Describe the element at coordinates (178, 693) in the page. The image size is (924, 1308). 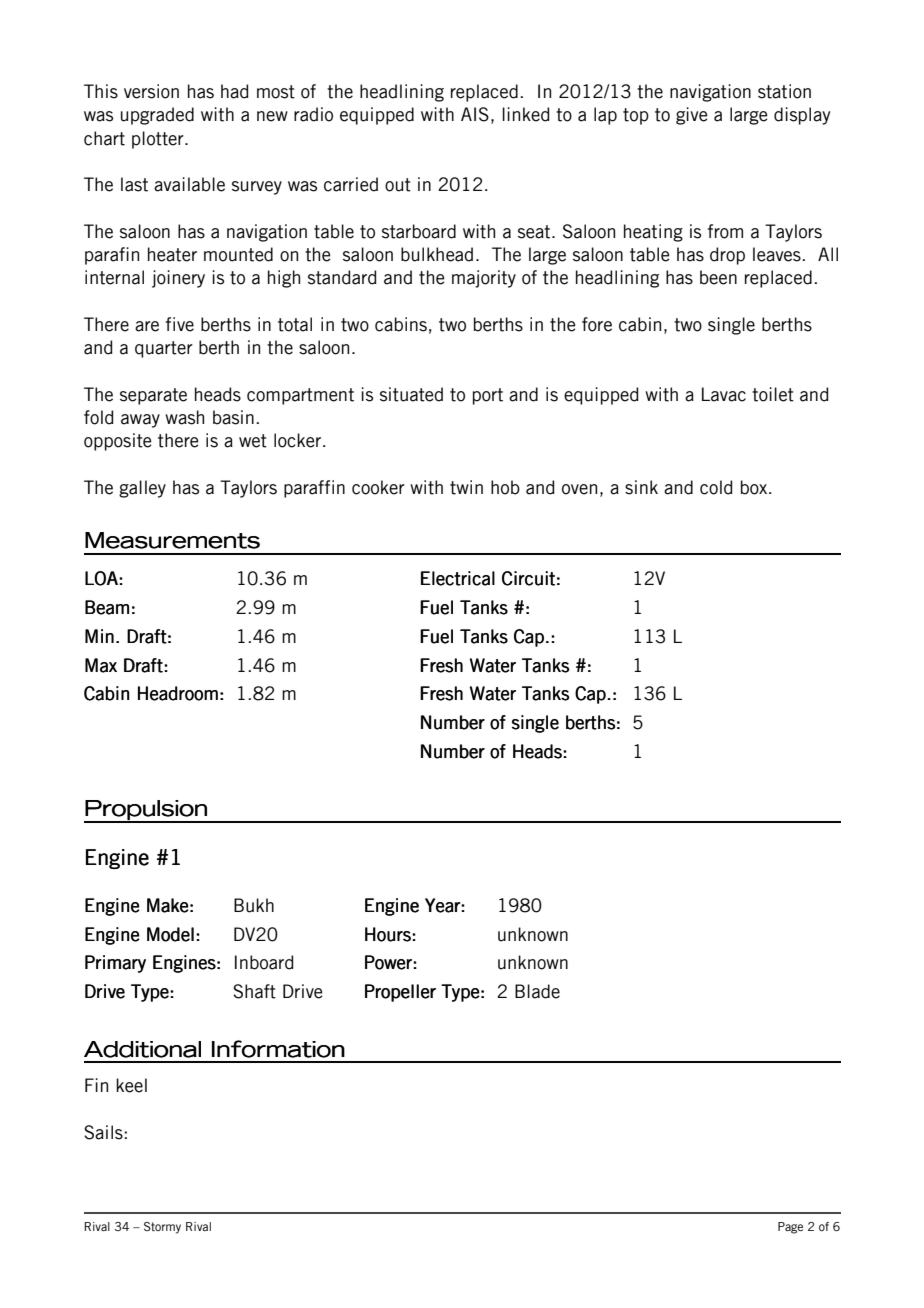
I see `Headroom` at that location.
